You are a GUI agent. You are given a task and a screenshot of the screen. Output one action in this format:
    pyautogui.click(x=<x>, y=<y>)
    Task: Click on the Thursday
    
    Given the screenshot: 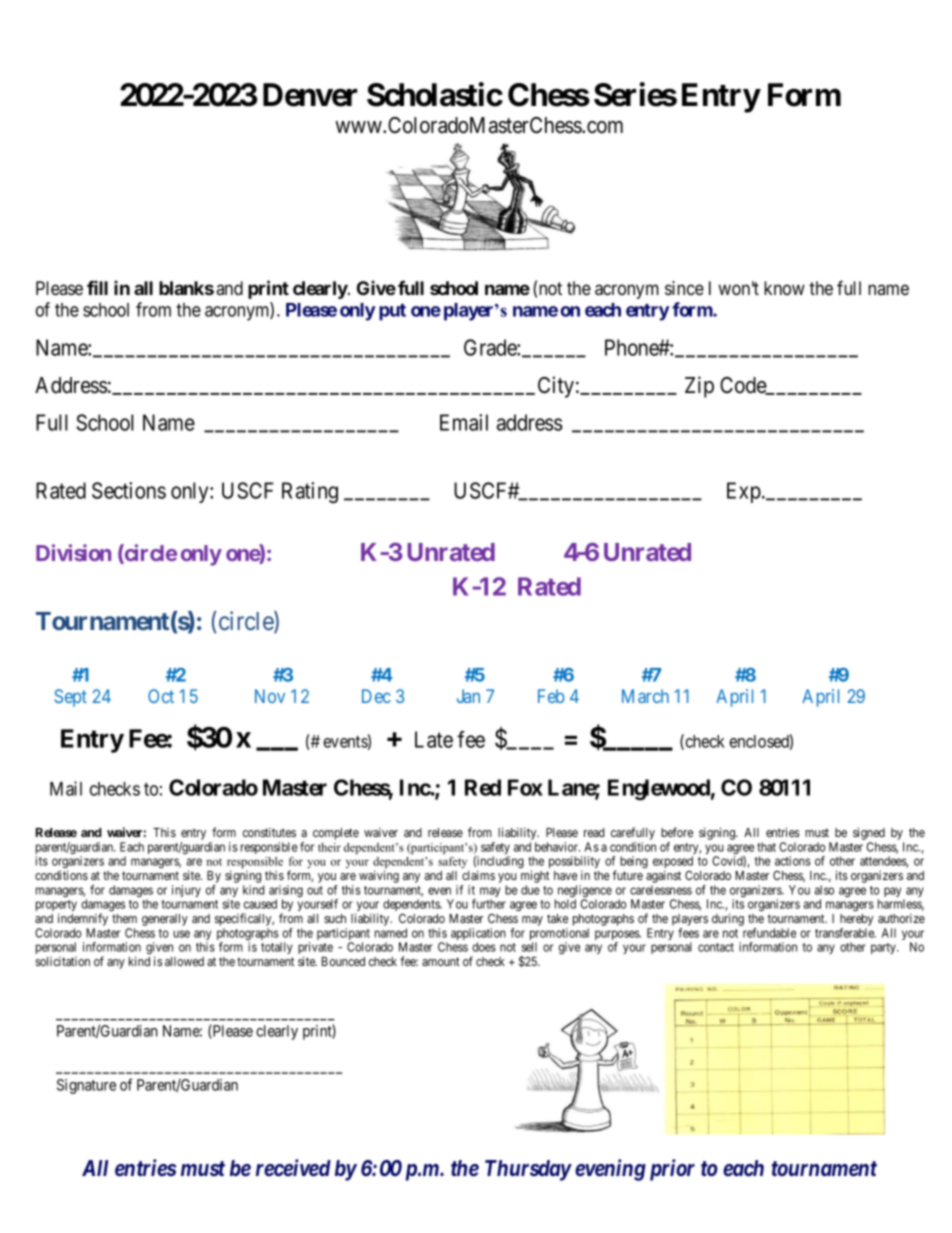 What is the action you would take?
    pyautogui.click(x=528, y=1170)
